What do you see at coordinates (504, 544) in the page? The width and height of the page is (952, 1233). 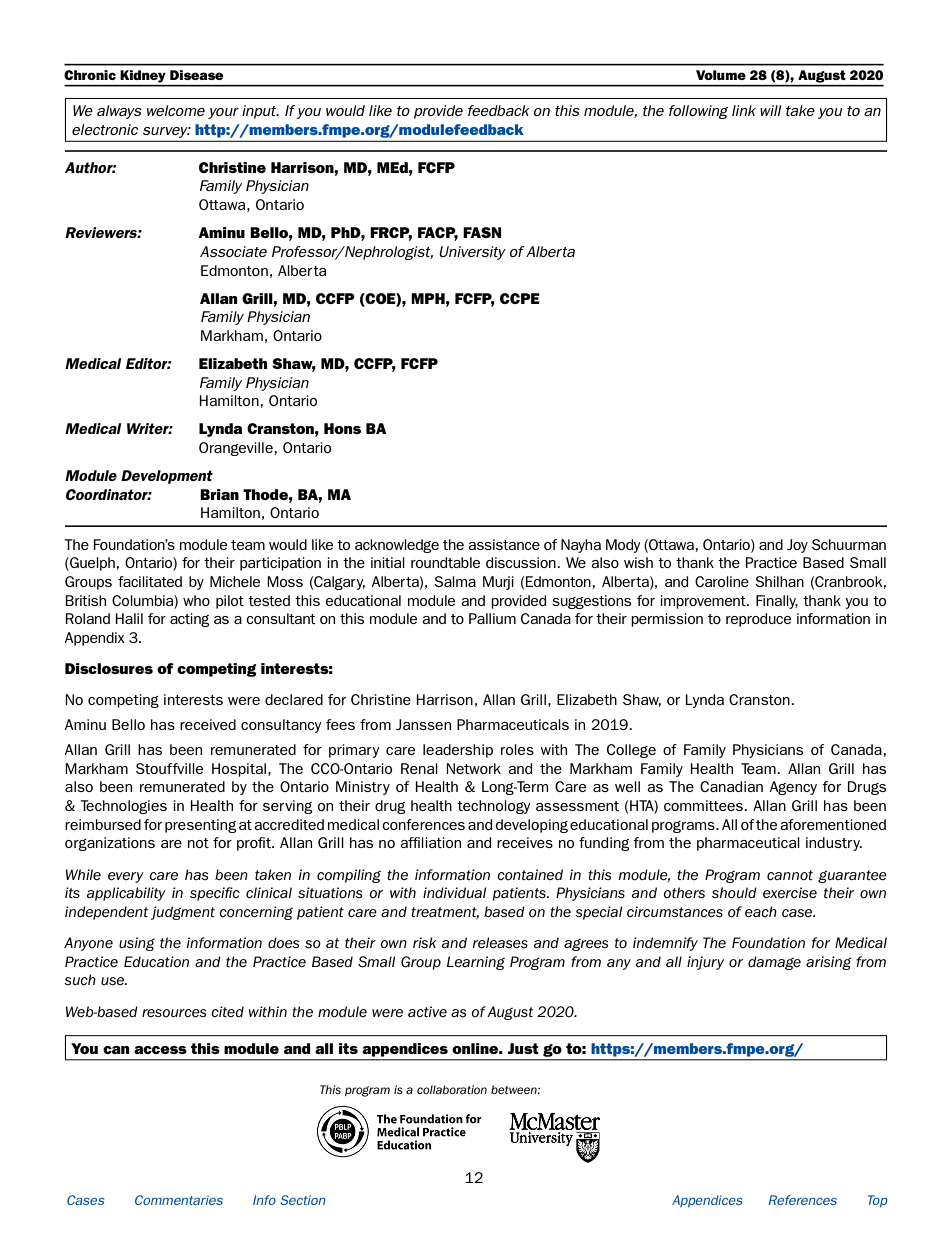 I see `assistance` at bounding box center [504, 544].
